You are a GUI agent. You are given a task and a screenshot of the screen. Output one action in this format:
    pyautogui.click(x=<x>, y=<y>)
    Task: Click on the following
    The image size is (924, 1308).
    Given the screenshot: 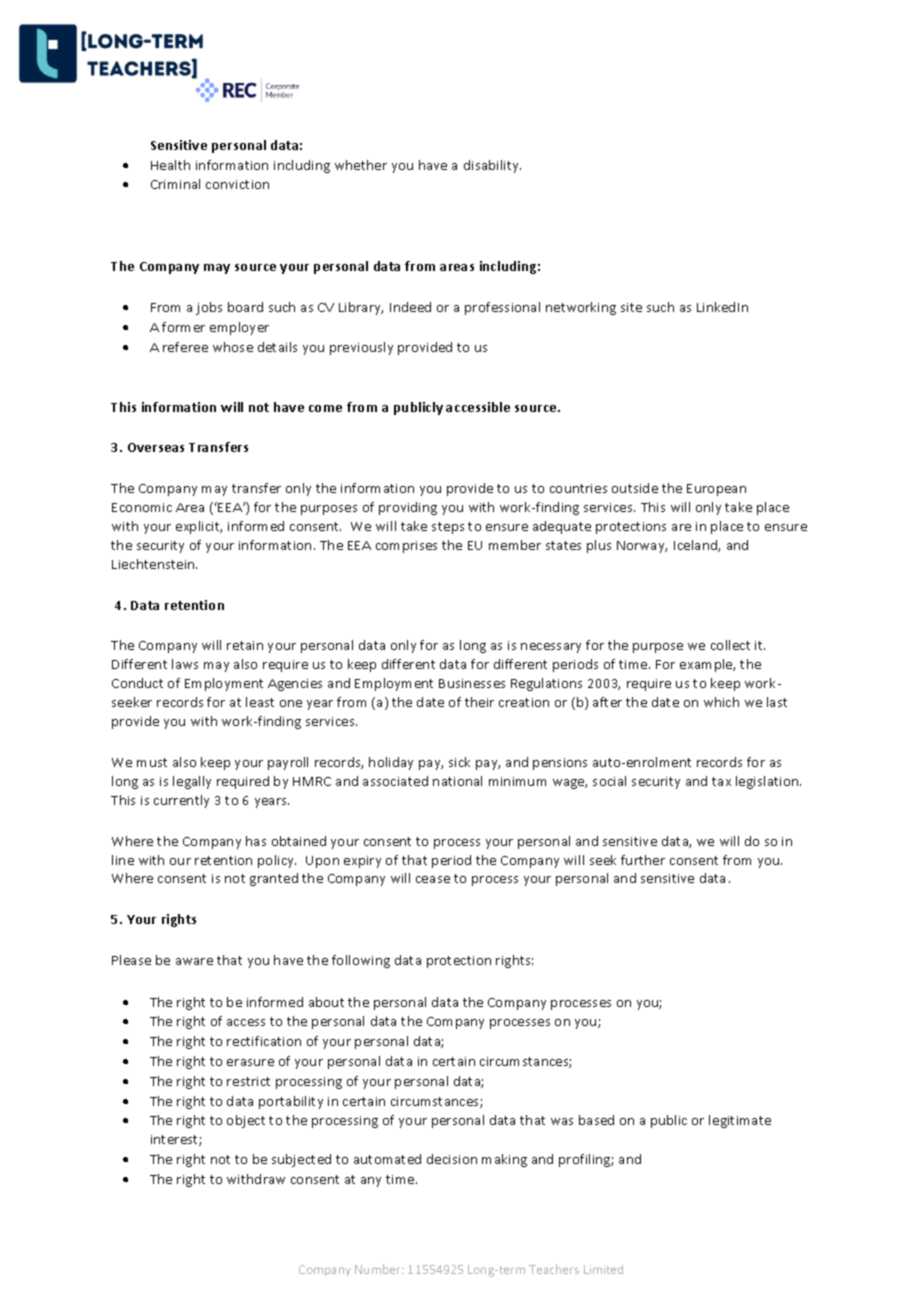 What is the action you would take?
    pyautogui.click(x=361, y=961)
